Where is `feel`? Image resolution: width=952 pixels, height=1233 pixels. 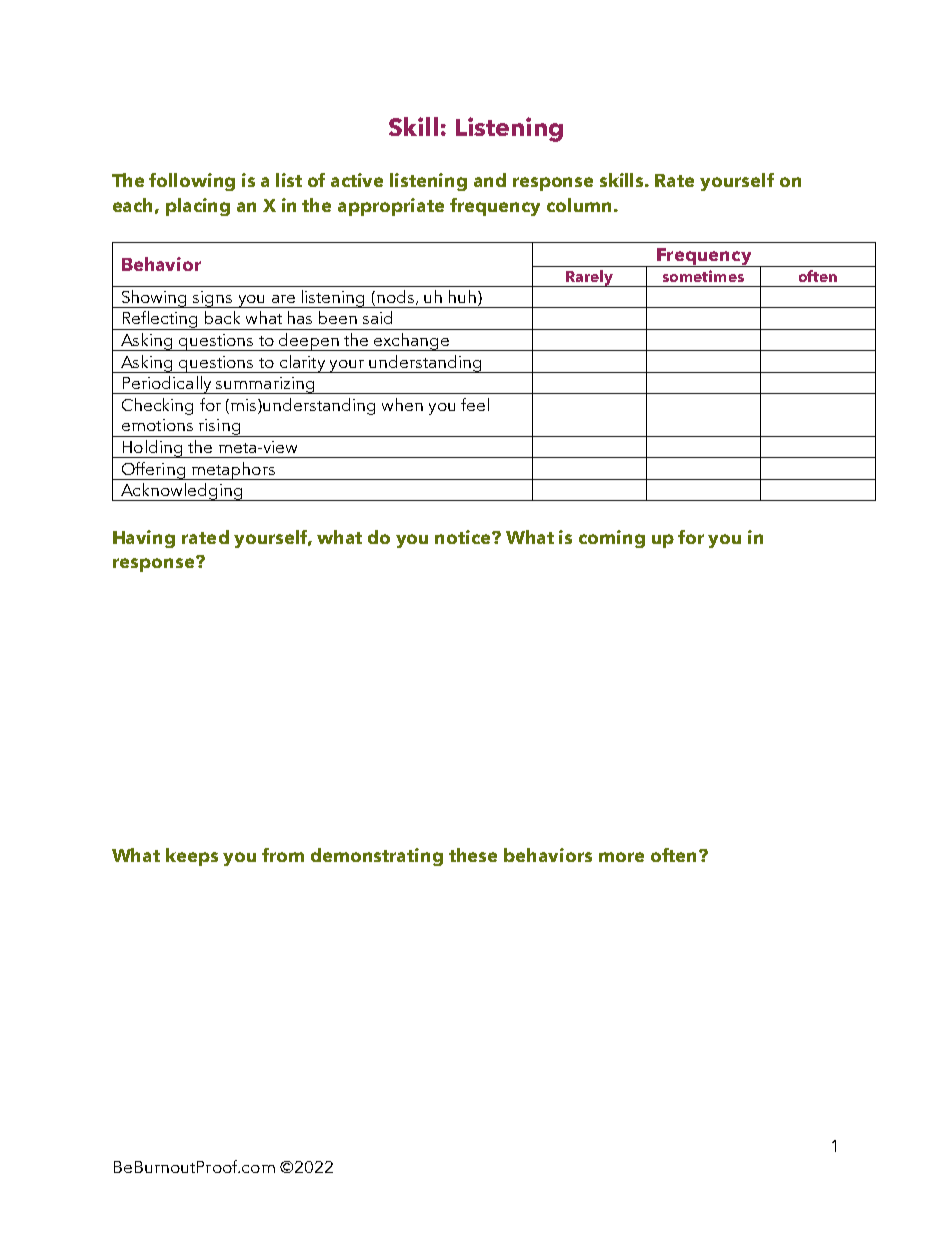
feel is located at coordinates (475, 404).
